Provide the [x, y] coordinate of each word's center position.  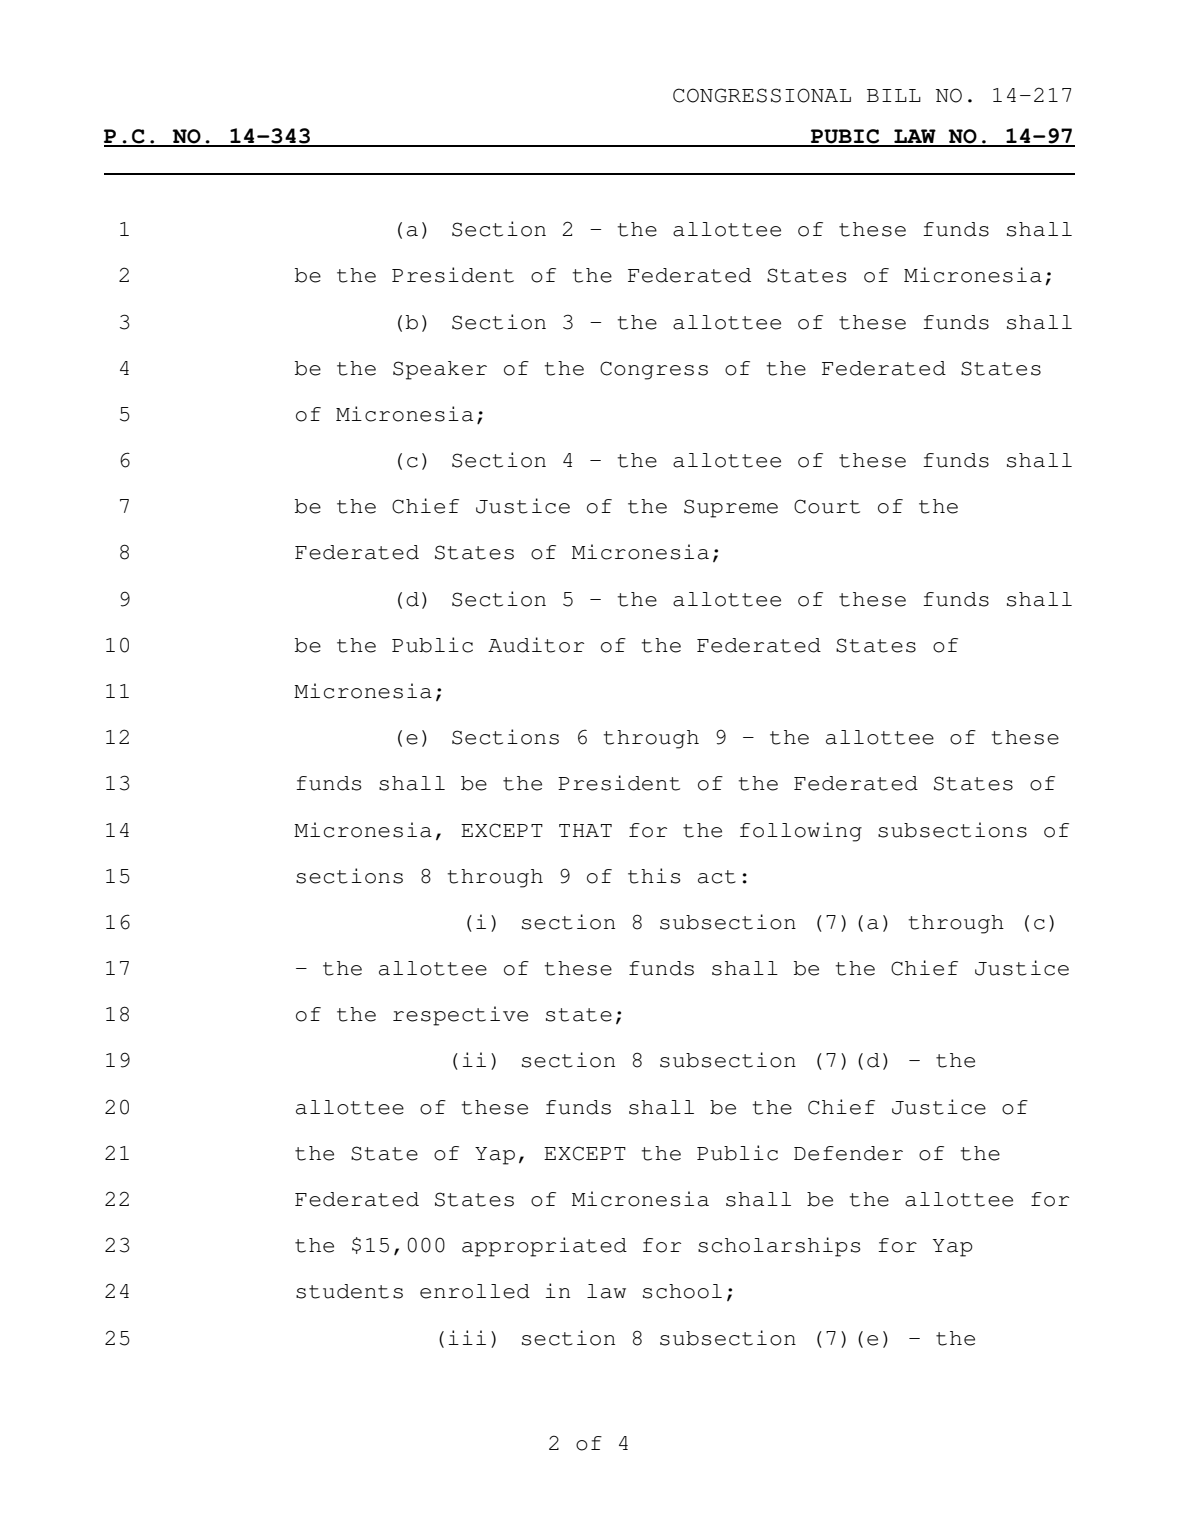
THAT [585, 830]
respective [460, 1016]
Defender [848, 1153]
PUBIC [845, 137]
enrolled [475, 1291]
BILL [894, 95]
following [801, 832]
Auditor [536, 645]
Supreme [731, 508]
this [654, 876]
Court [827, 506]
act [717, 877]
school [682, 1291]
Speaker [440, 370]
